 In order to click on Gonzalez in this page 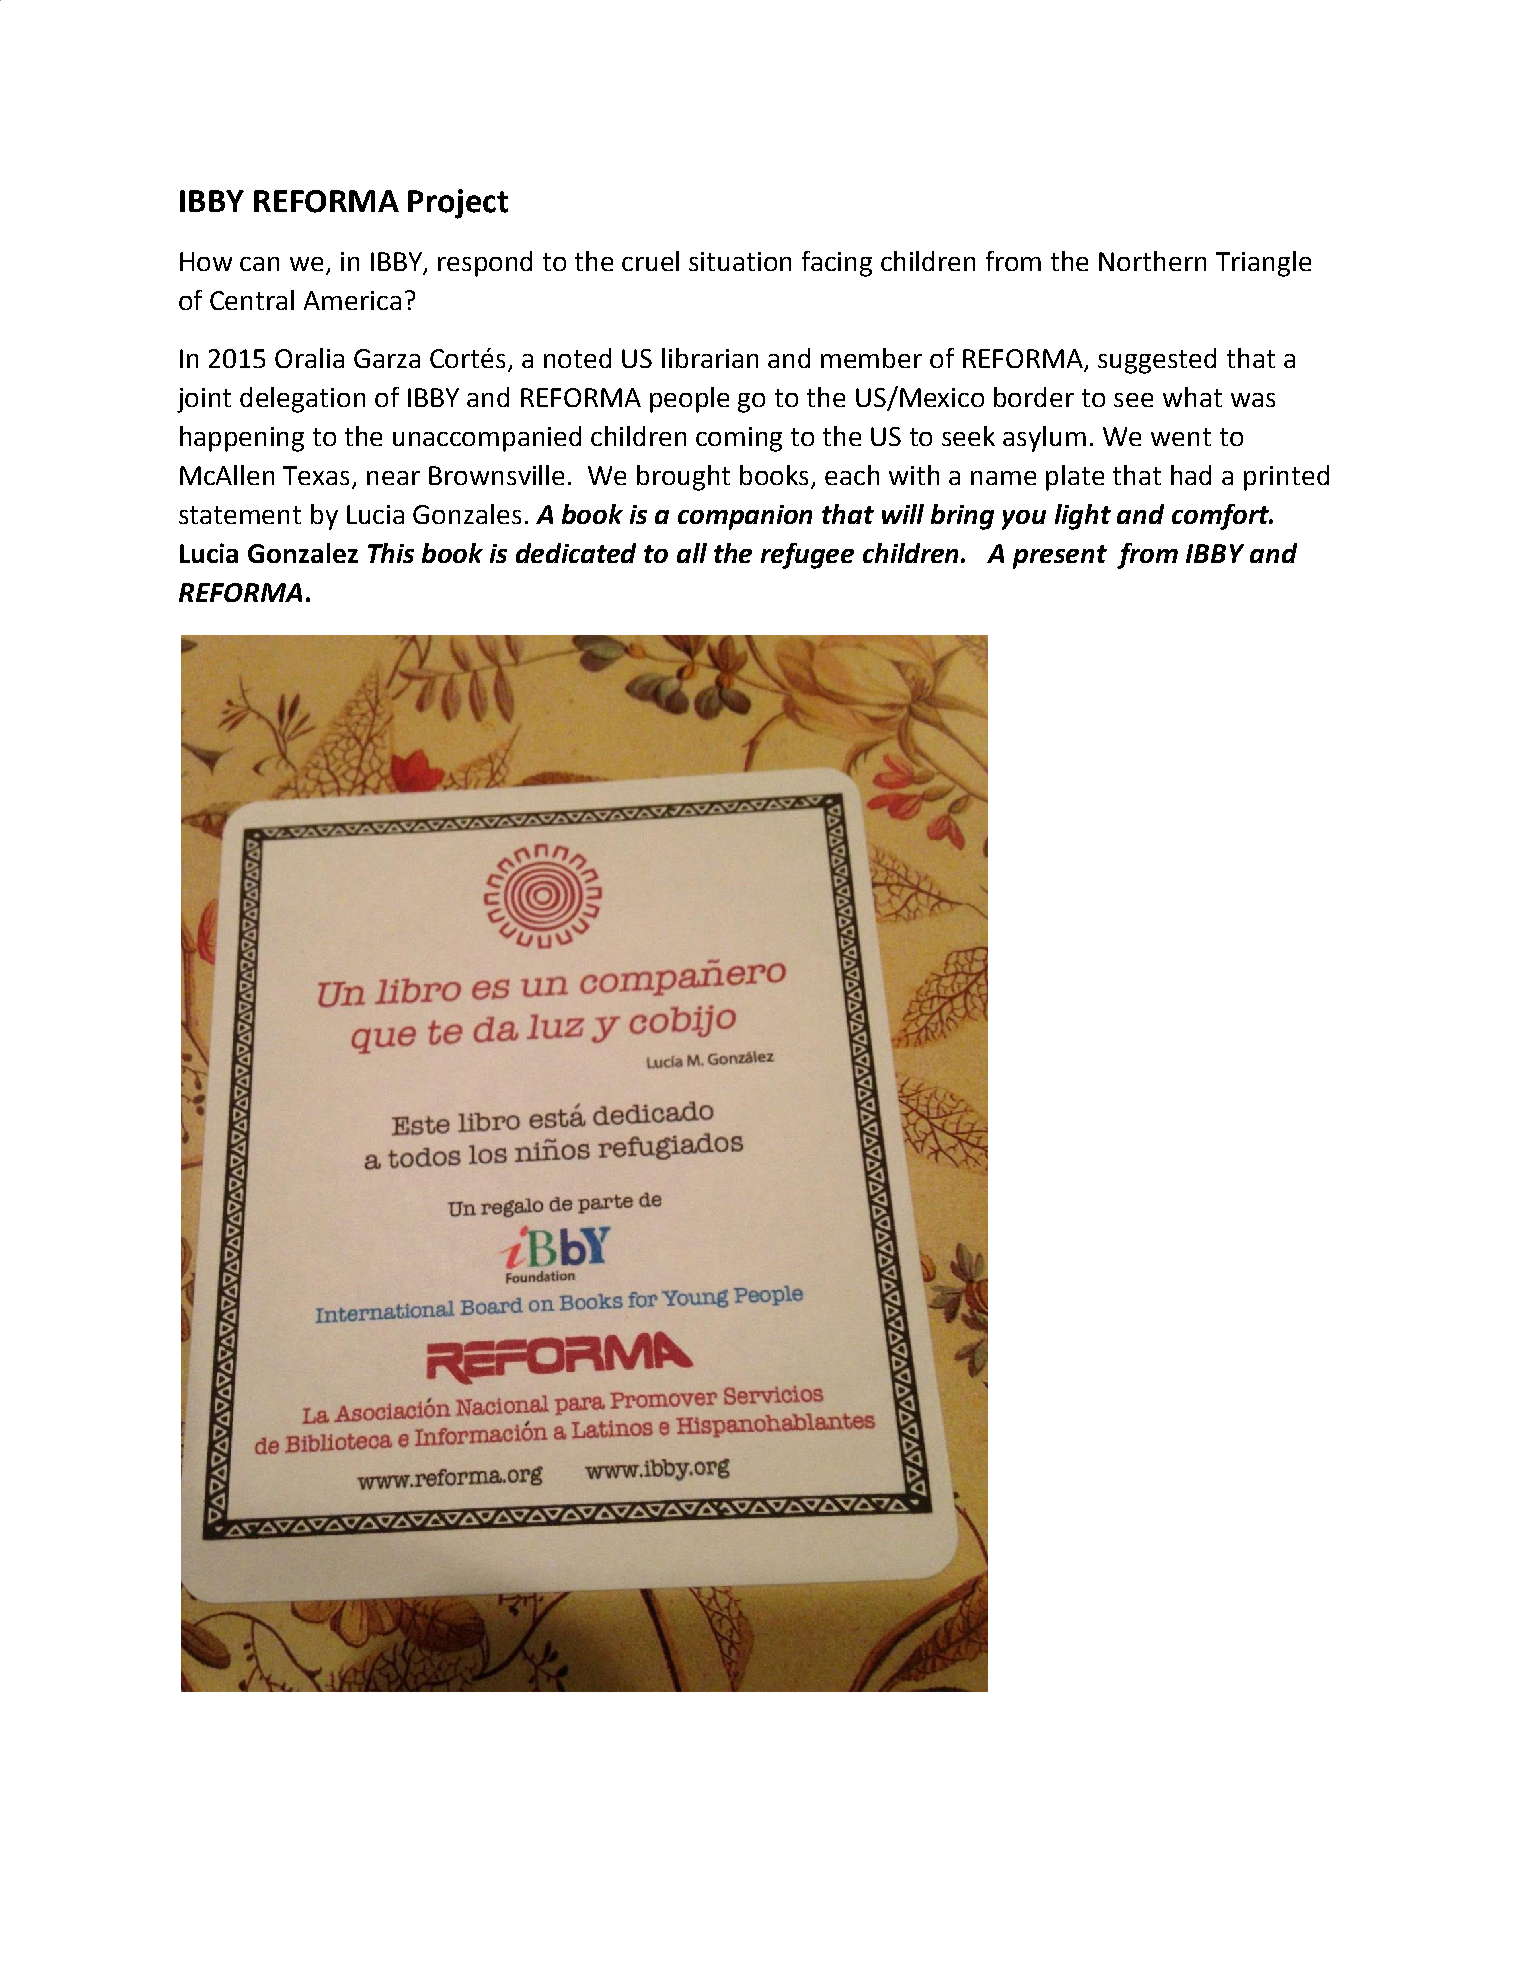, I will do `click(303, 553)`.
